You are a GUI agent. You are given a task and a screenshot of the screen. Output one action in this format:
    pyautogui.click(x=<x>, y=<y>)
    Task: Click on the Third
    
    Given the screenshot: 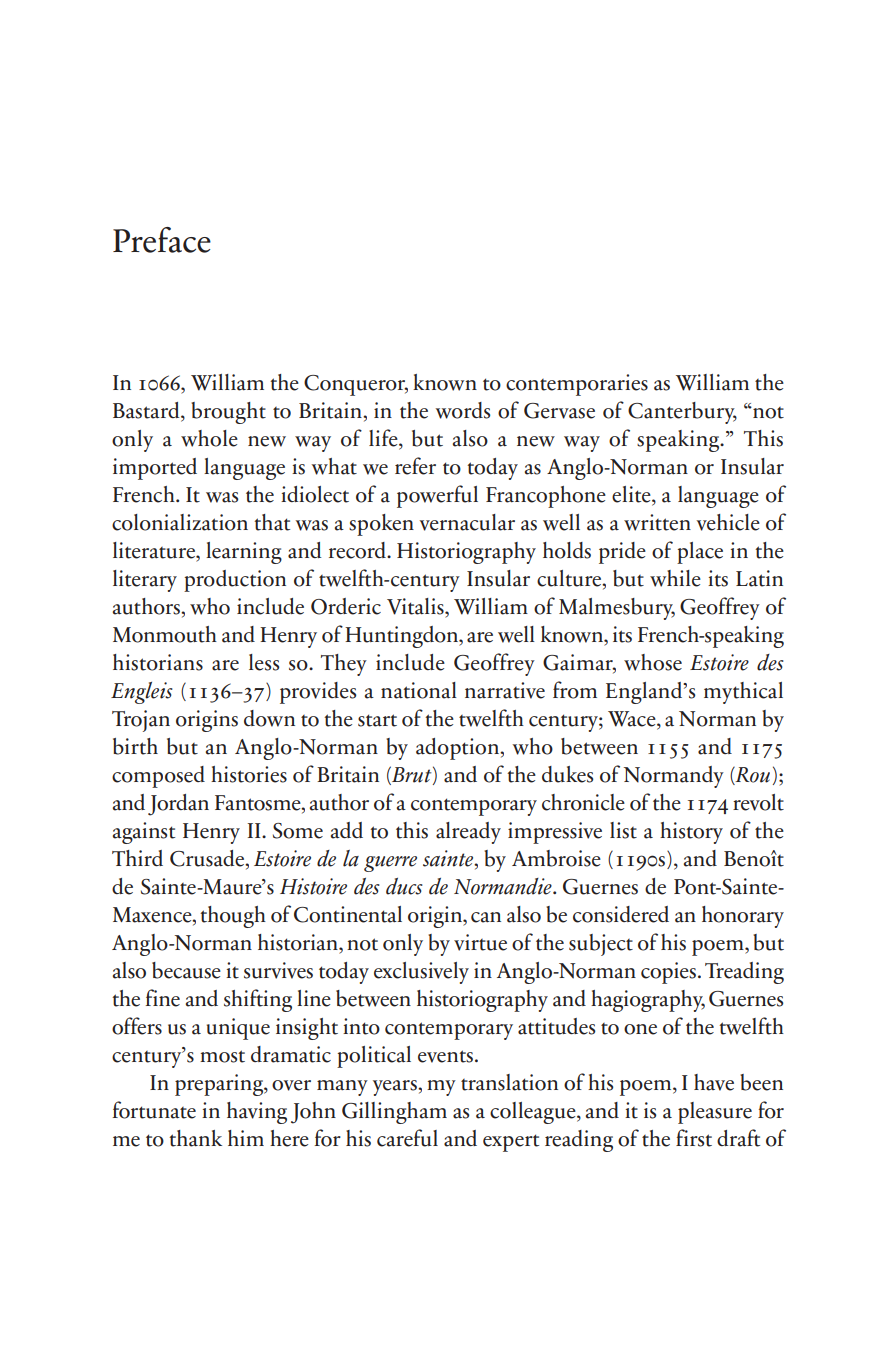 What is the action you would take?
    pyautogui.click(x=137, y=858)
